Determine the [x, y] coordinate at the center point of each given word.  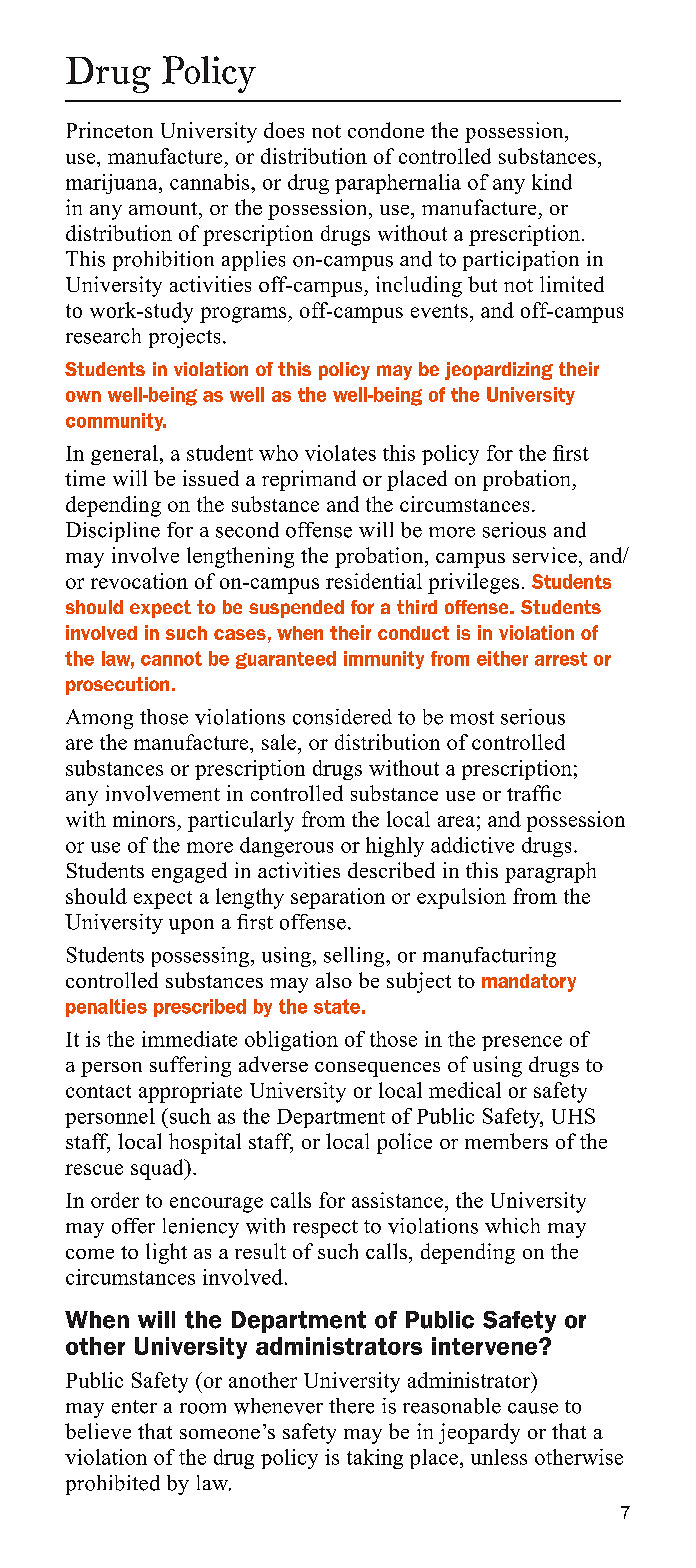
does [284, 130]
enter [134, 1407]
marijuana [113, 184]
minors [144, 819]
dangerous [286, 847]
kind [552, 182]
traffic [534, 793]
